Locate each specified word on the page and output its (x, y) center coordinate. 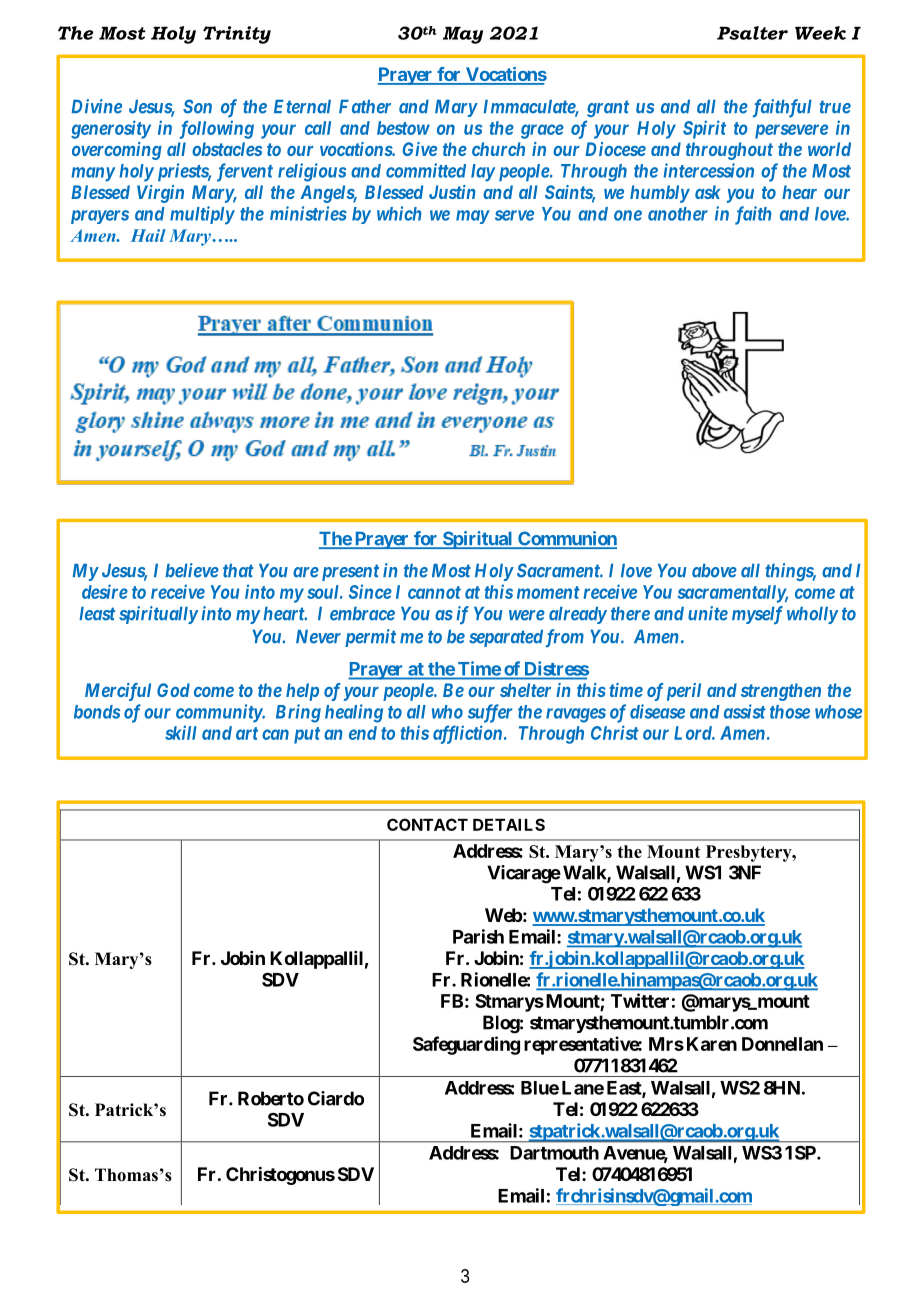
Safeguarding (466, 1045)
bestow (403, 128)
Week (820, 33)
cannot (434, 592)
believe (192, 570)
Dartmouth (554, 1153)
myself (757, 615)
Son (197, 106)
